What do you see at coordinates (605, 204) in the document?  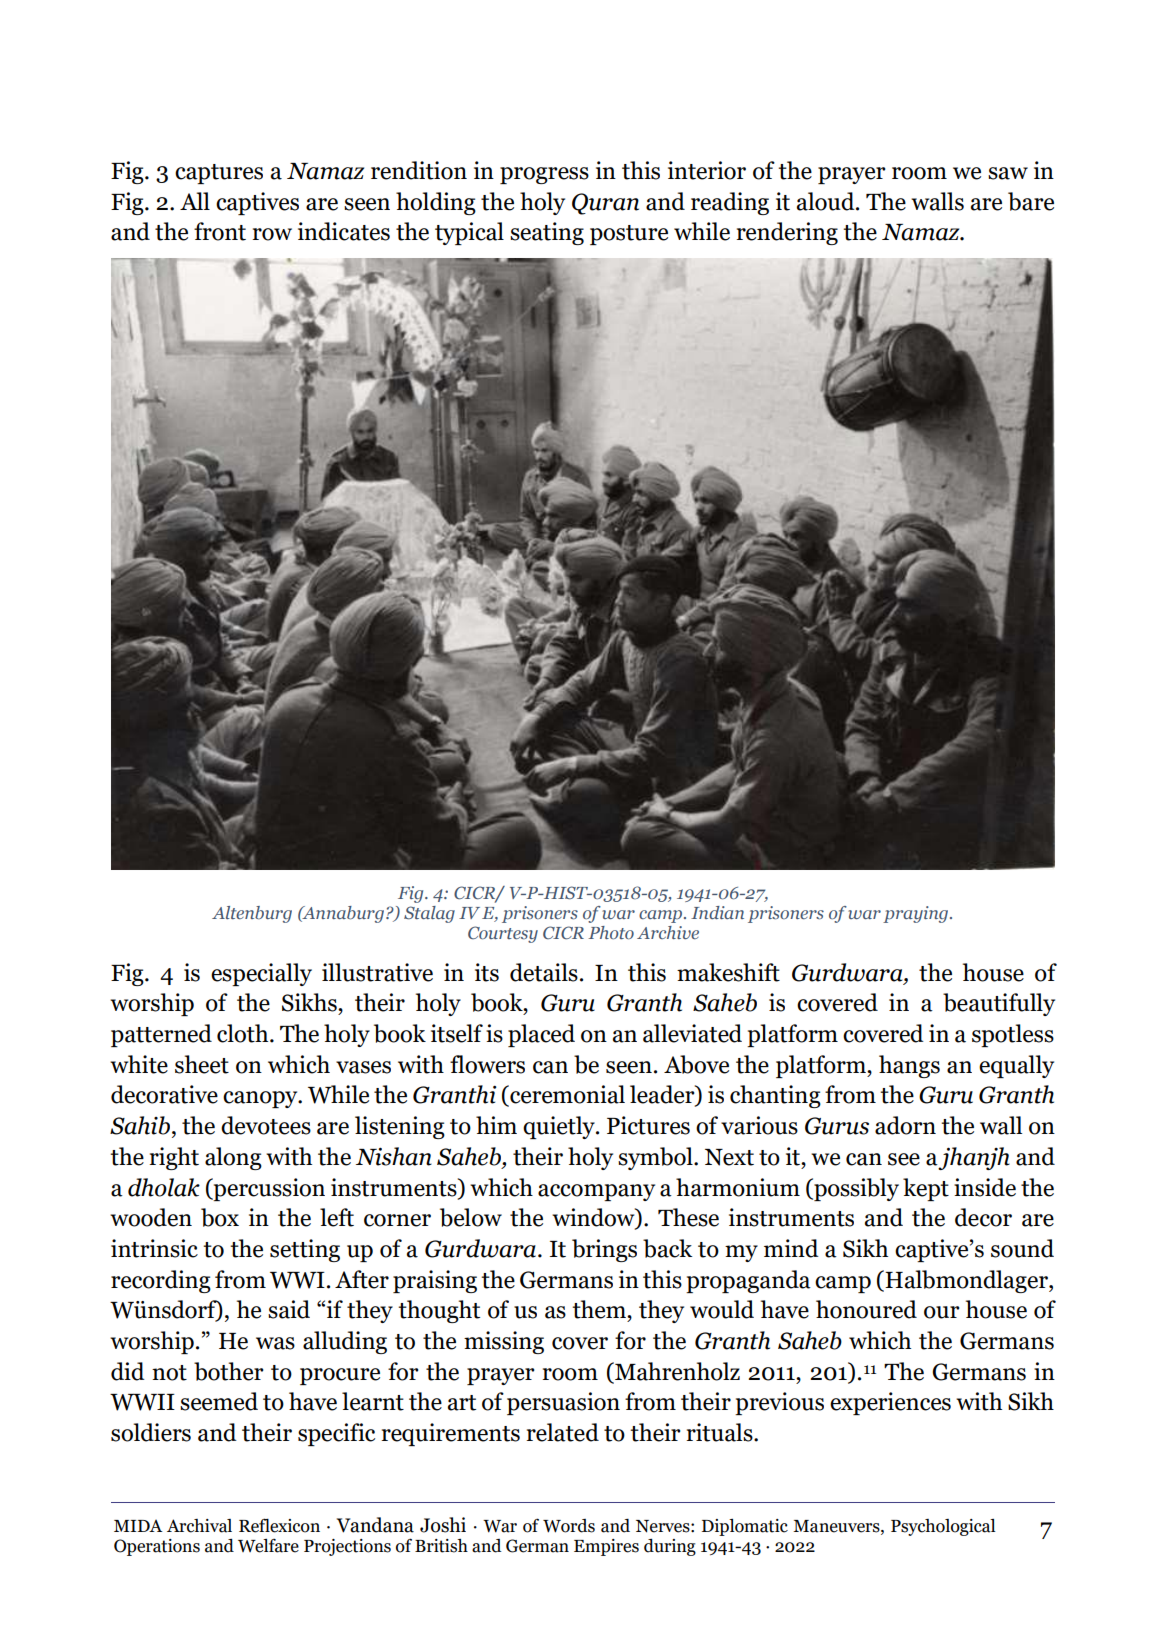 I see `Quran` at bounding box center [605, 204].
